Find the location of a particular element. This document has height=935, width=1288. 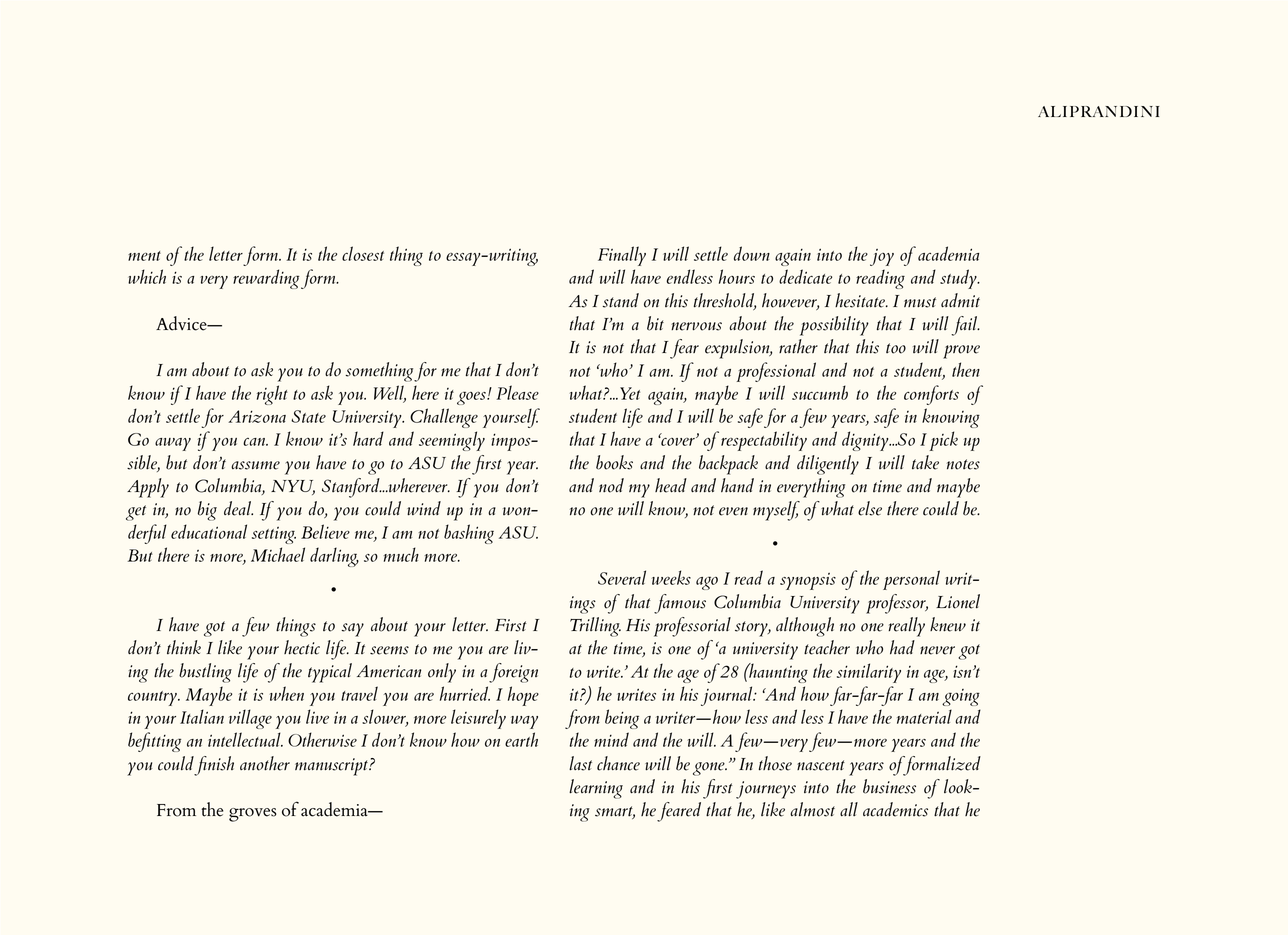

rewarding is located at coordinates (266, 279).
